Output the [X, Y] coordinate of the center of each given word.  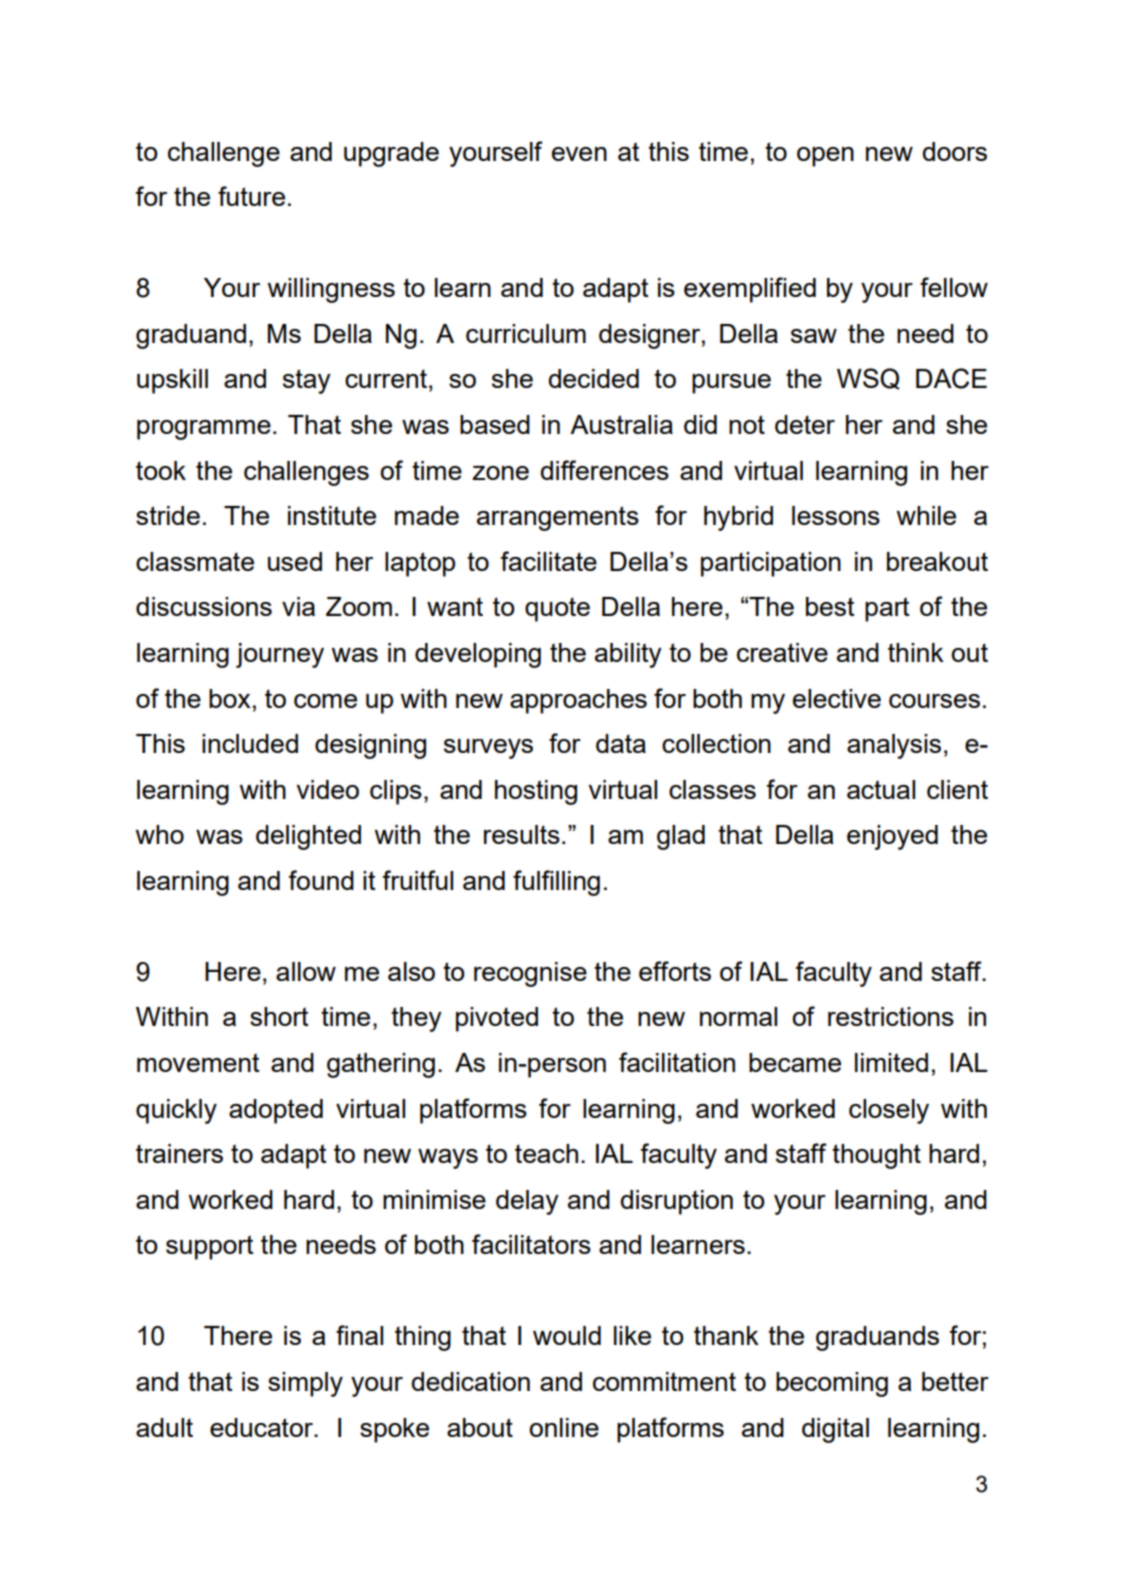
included [250, 743]
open [825, 157]
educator [262, 1427]
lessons [836, 515]
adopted [276, 1111]
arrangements [558, 518]
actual [881, 789]
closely [889, 1111]
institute [332, 515]
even [579, 154]
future [251, 196]
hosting [536, 792]
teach [546, 1153]
